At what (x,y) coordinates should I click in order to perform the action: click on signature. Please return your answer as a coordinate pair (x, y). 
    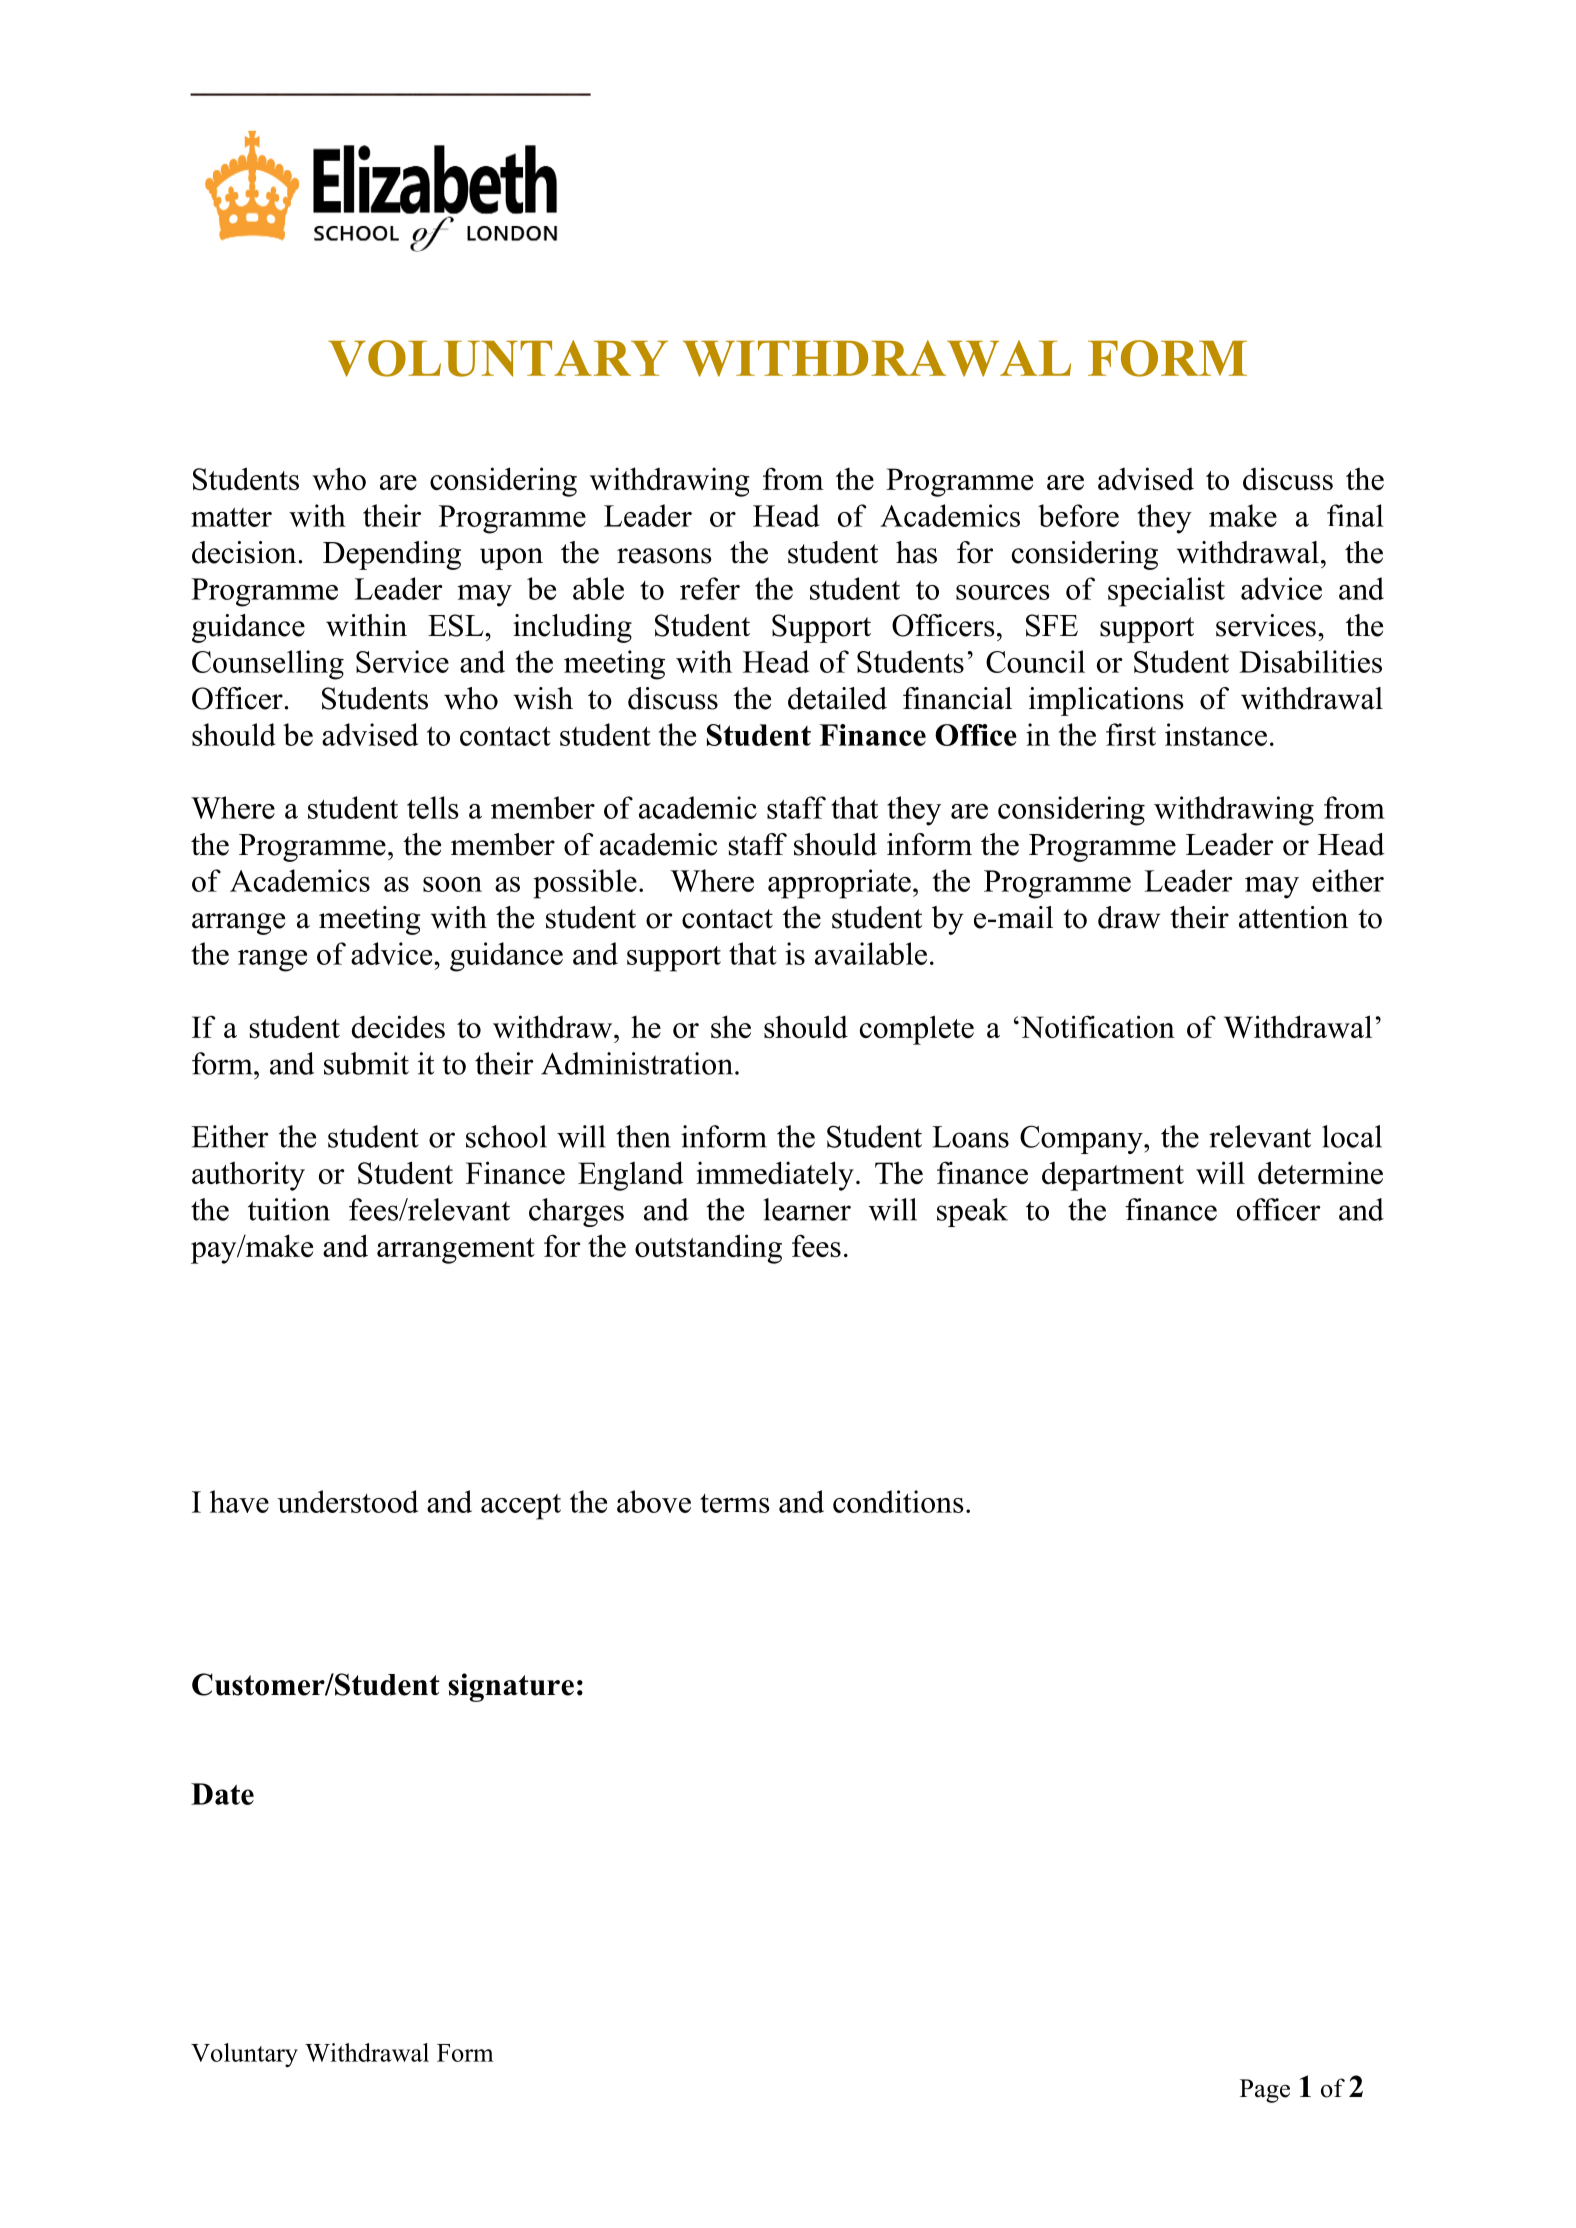
    Looking at the image, I should click on (511, 1687).
